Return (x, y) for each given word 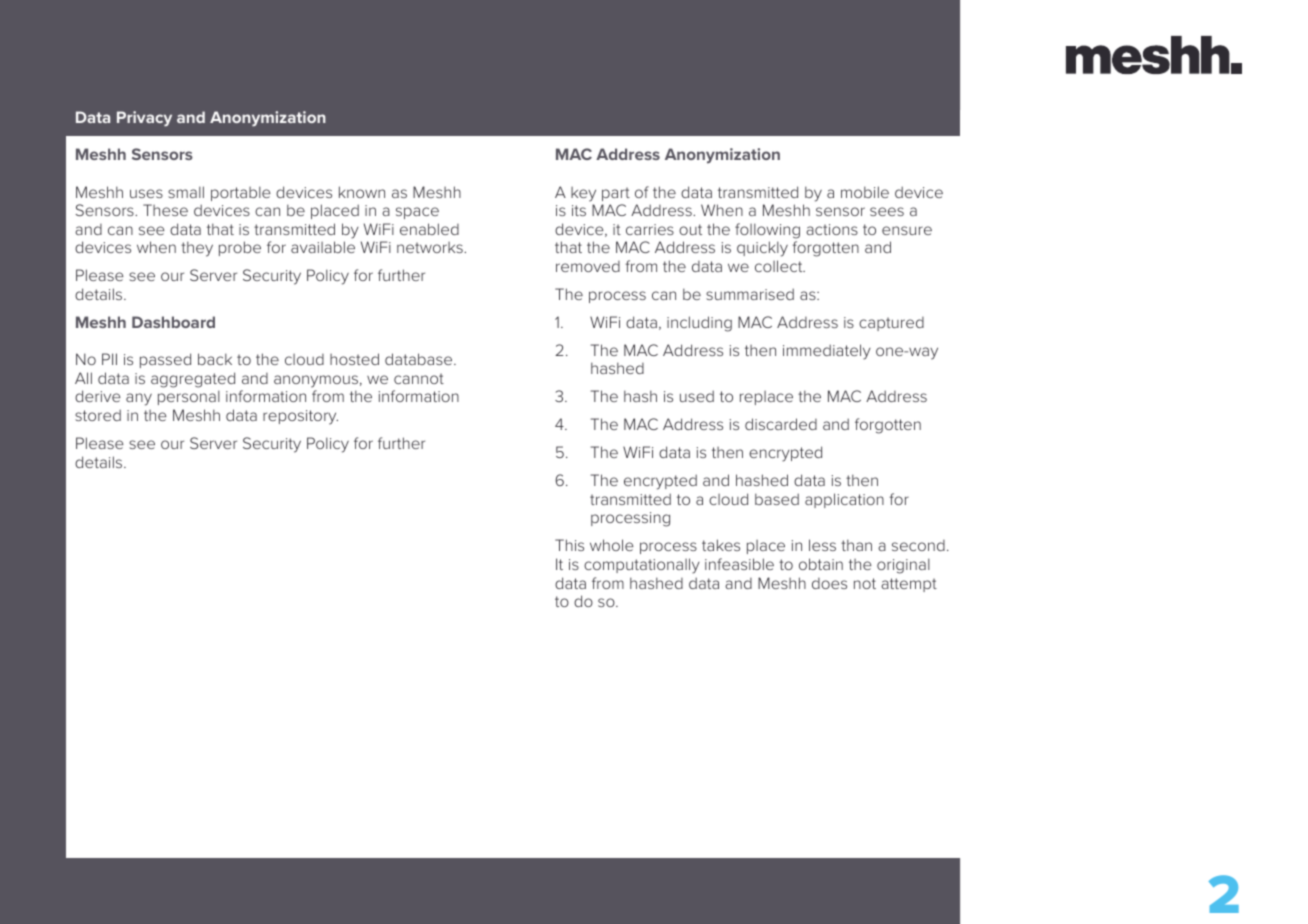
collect (780, 266)
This (569, 545)
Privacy (144, 119)
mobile (865, 192)
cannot (419, 378)
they (197, 249)
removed (588, 266)
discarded (781, 424)
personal (189, 397)
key (583, 194)
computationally (642, 566)
